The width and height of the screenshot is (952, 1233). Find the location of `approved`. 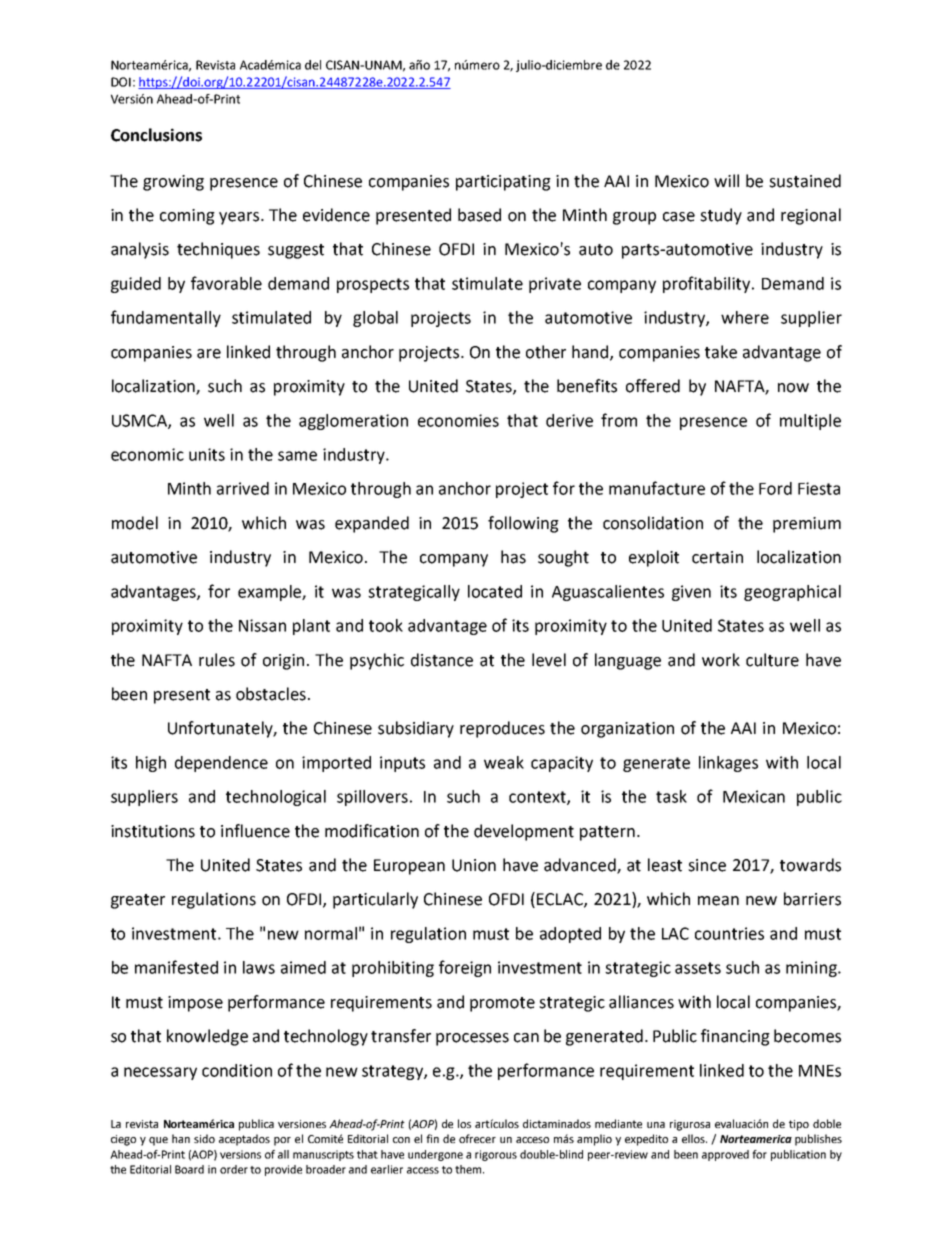

approved is located at coordinates (725, 1155).
